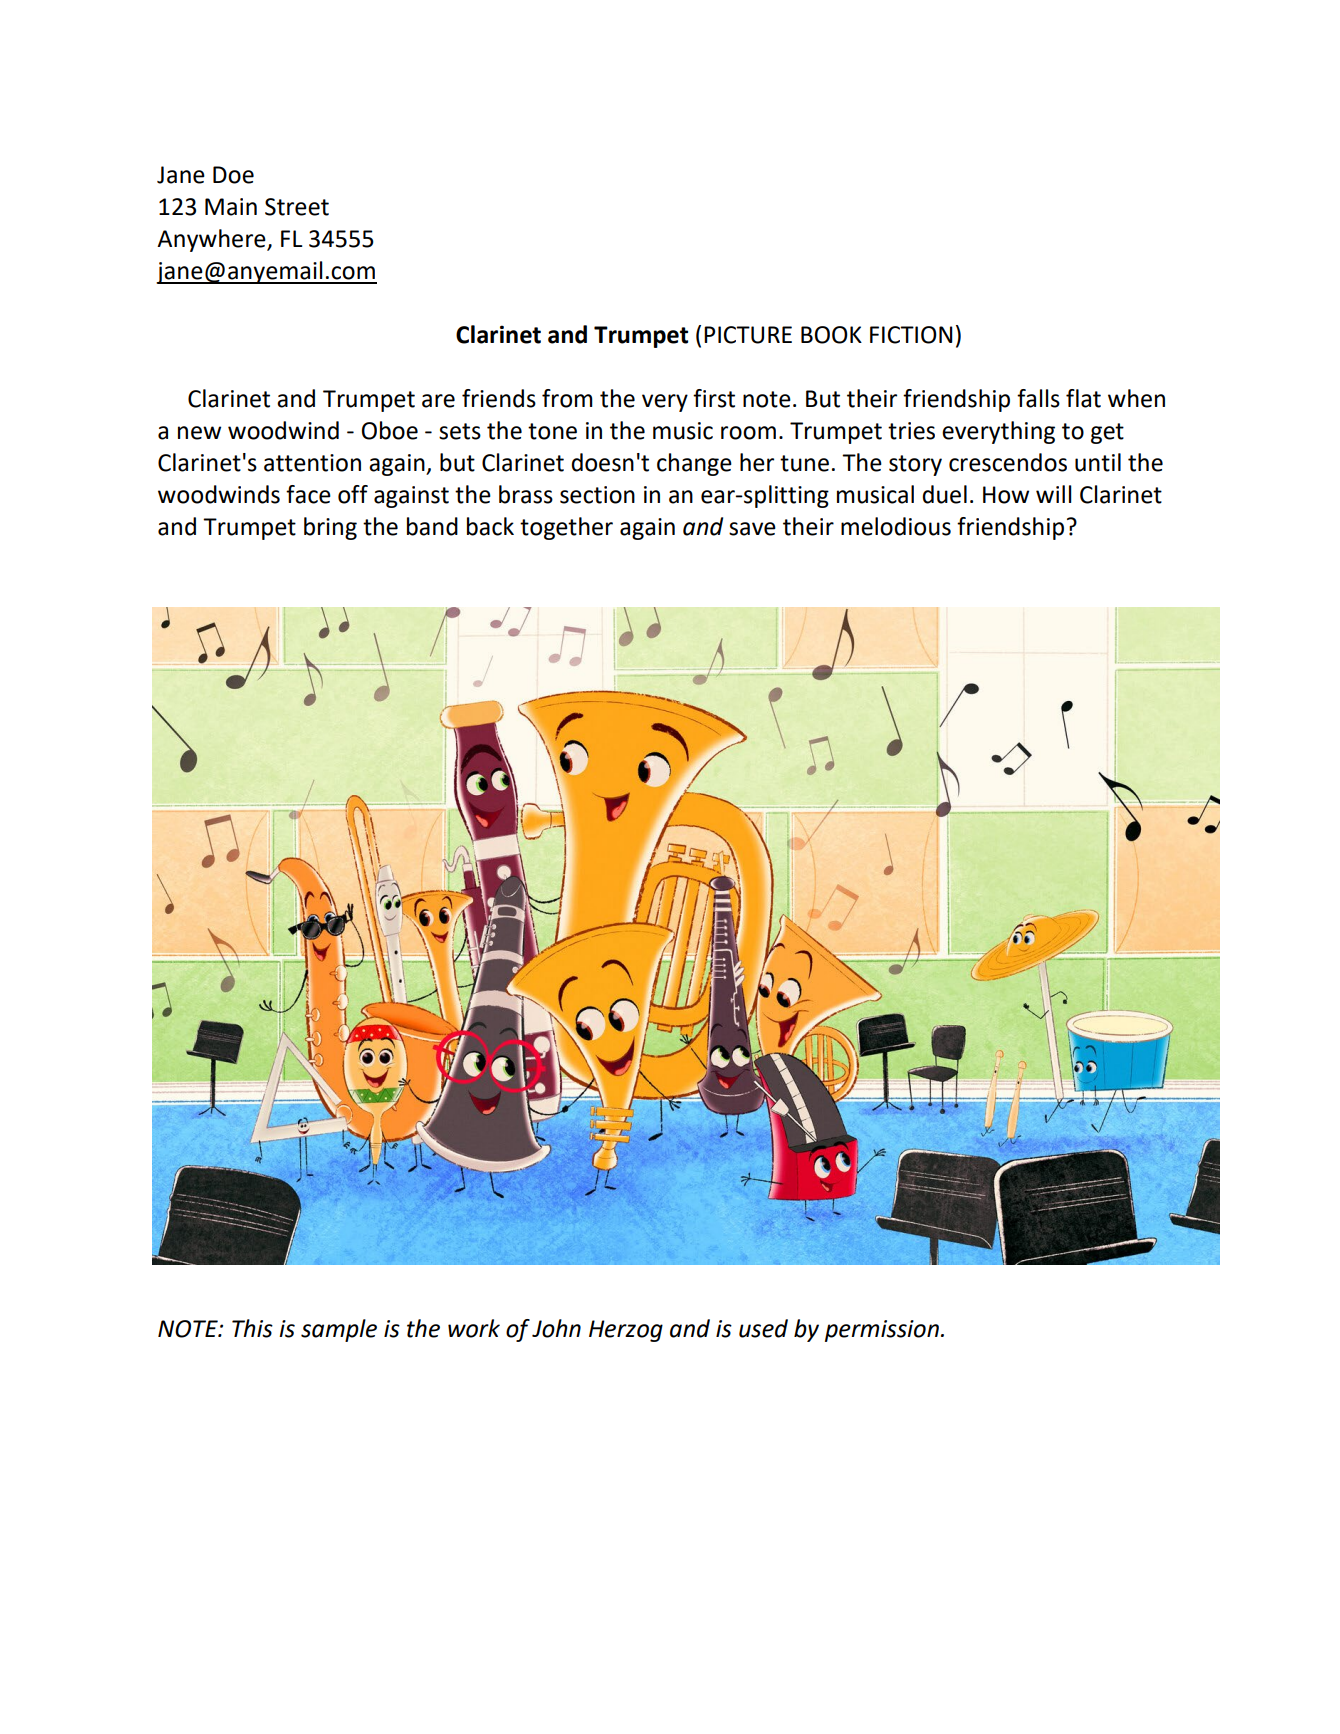 The height and width of the page is (1734, 1340). Describe the element at coordinates (339, 1330) in the page. I see `sample` at that location.
